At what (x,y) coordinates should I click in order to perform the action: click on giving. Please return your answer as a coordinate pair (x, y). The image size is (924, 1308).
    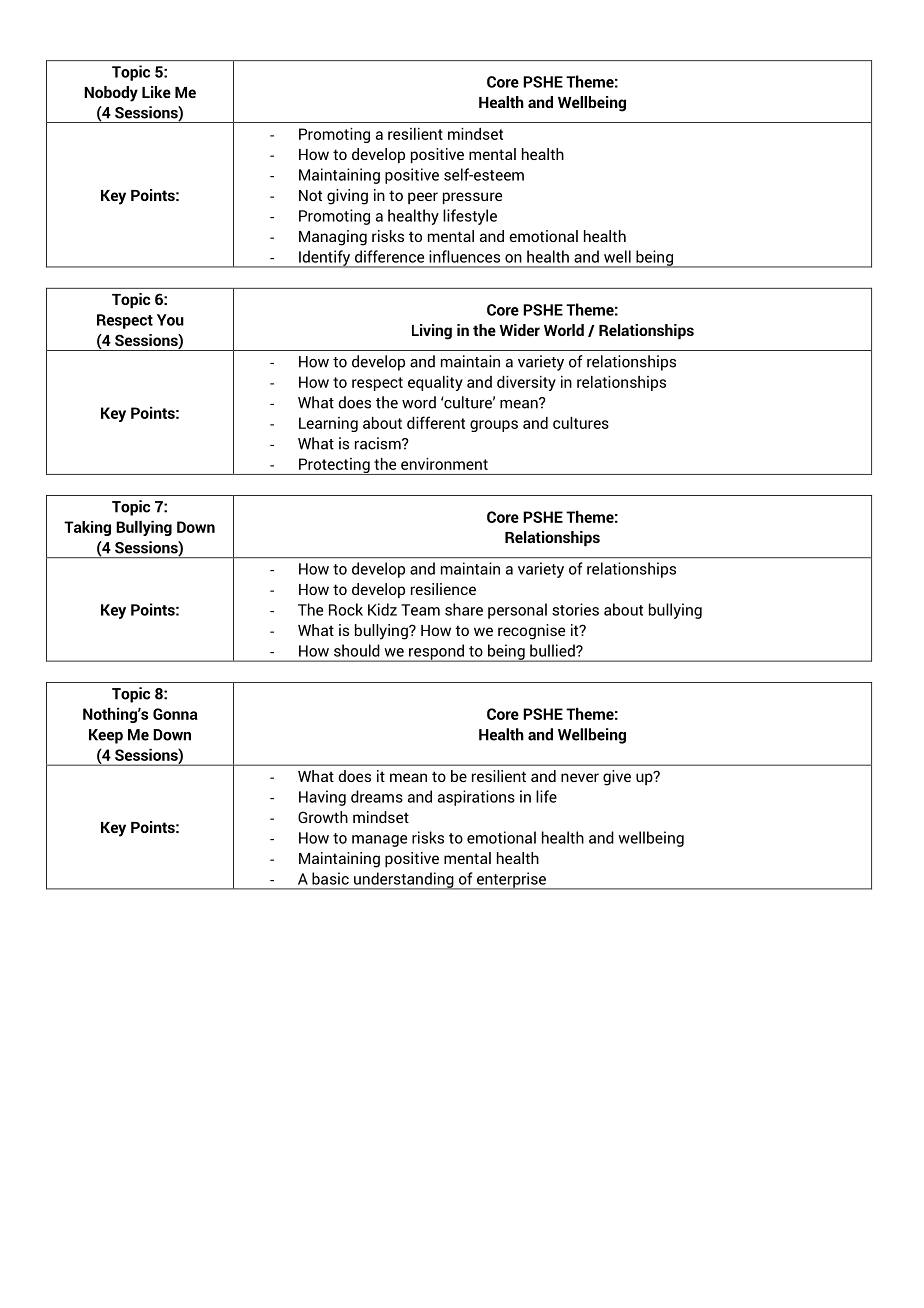
    Looking at the image, I should click on (347, 197).
